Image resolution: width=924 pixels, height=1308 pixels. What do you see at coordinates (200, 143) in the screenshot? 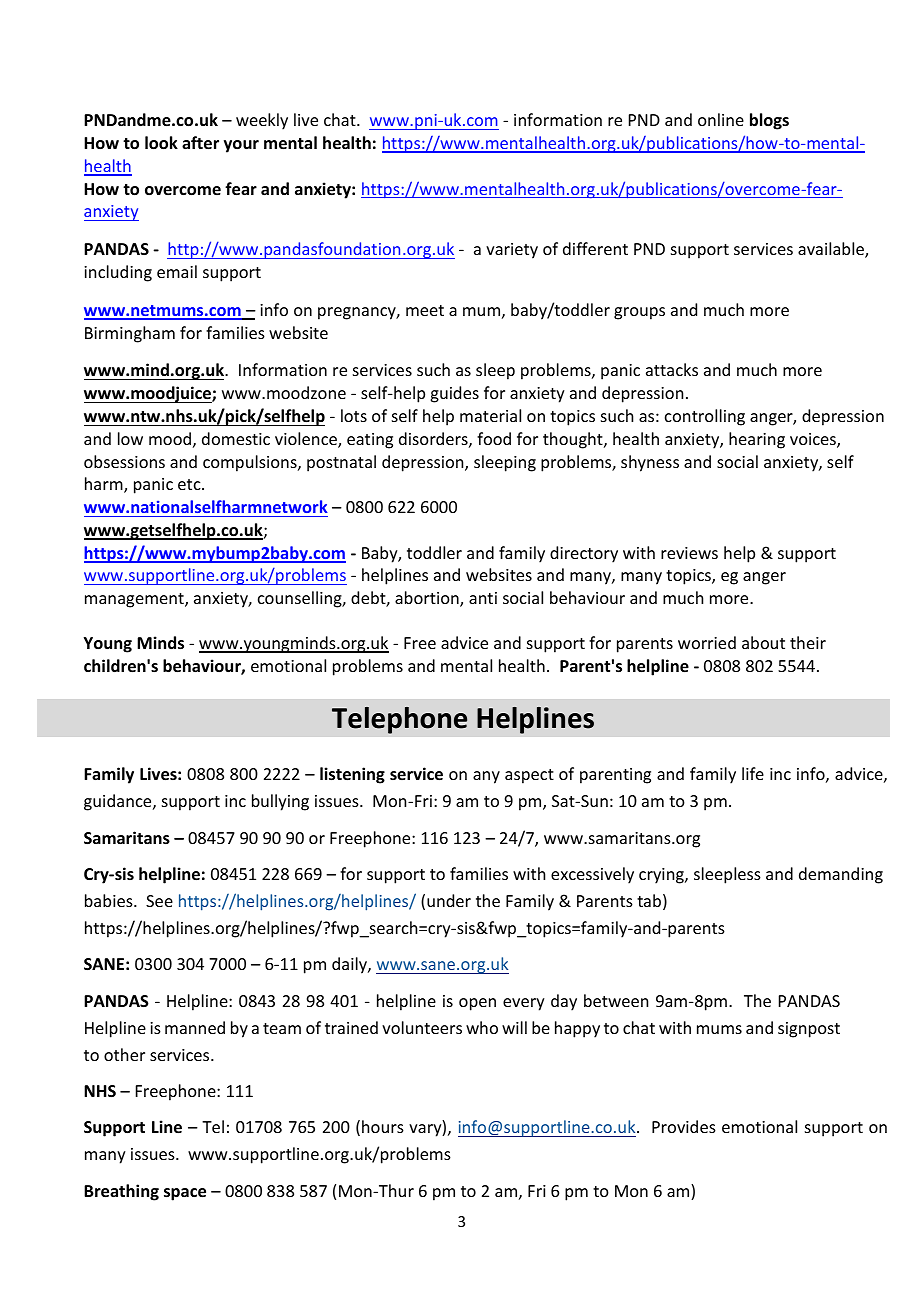
I see `after` at bounding box center [200, 143].
